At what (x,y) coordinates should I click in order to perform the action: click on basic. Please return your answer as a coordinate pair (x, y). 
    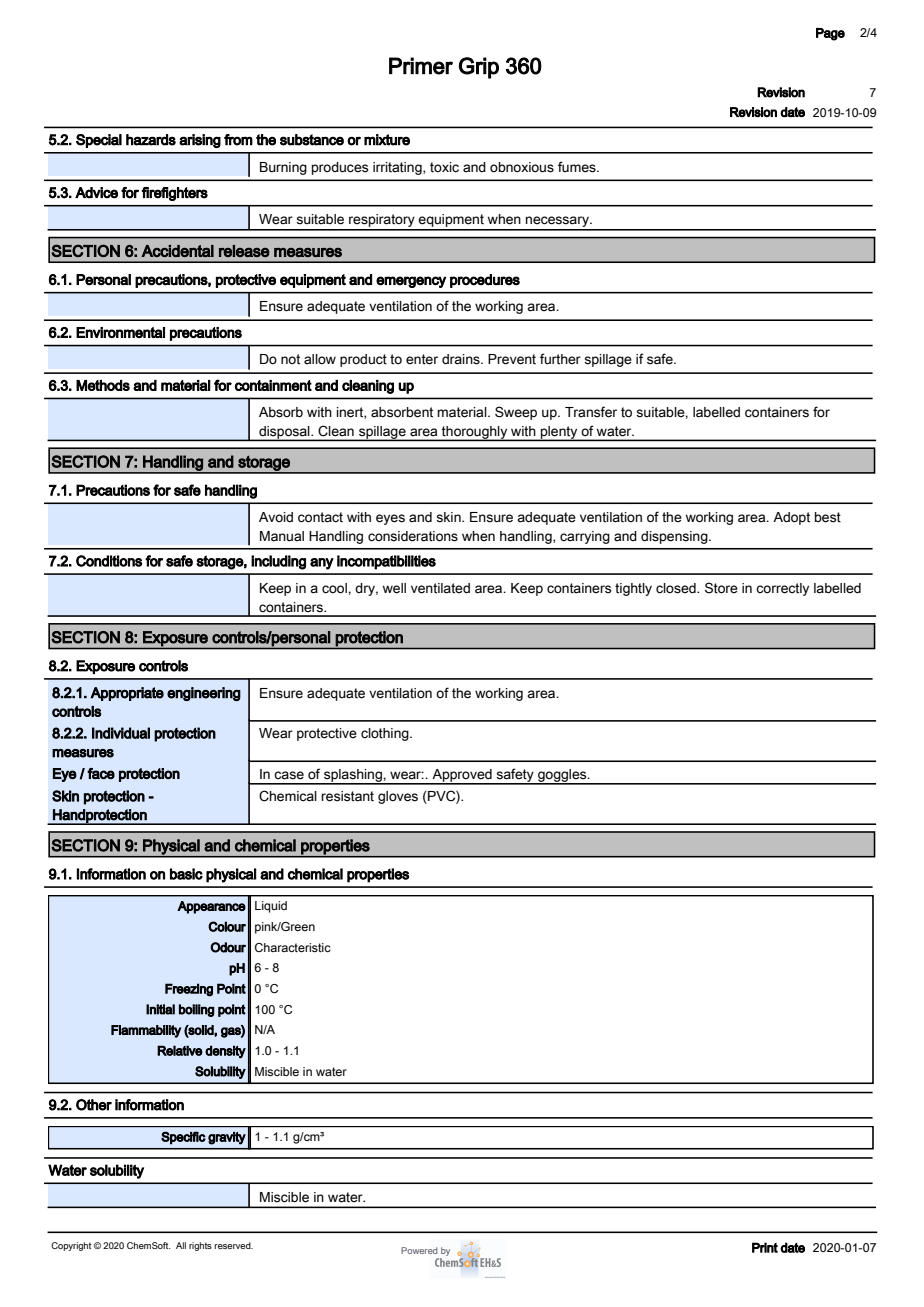
    Looking at the image, I should click on (186, 874).
